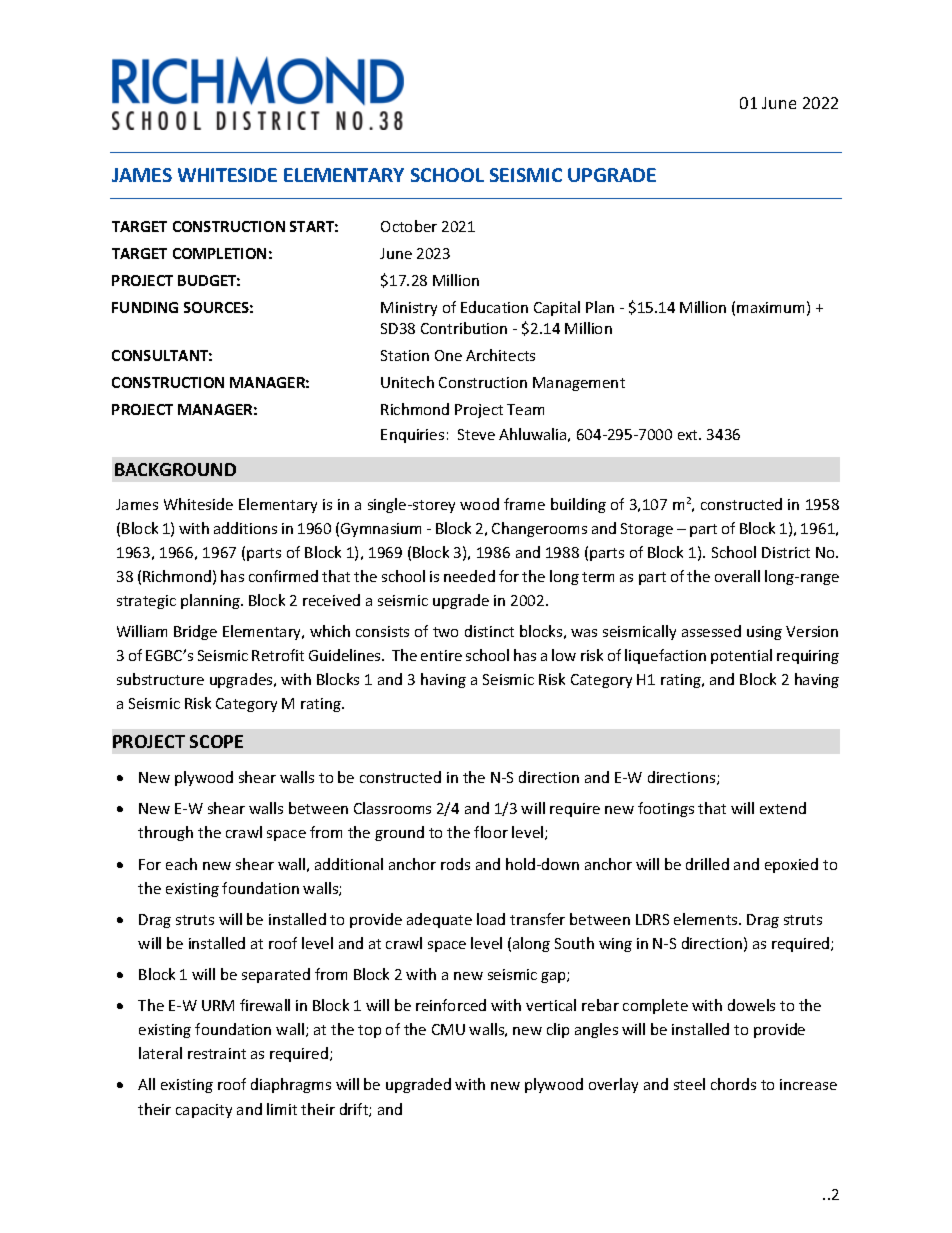  Describe the element at coordinates (145, 307) in the image. I see `FUNDING` at that location.
